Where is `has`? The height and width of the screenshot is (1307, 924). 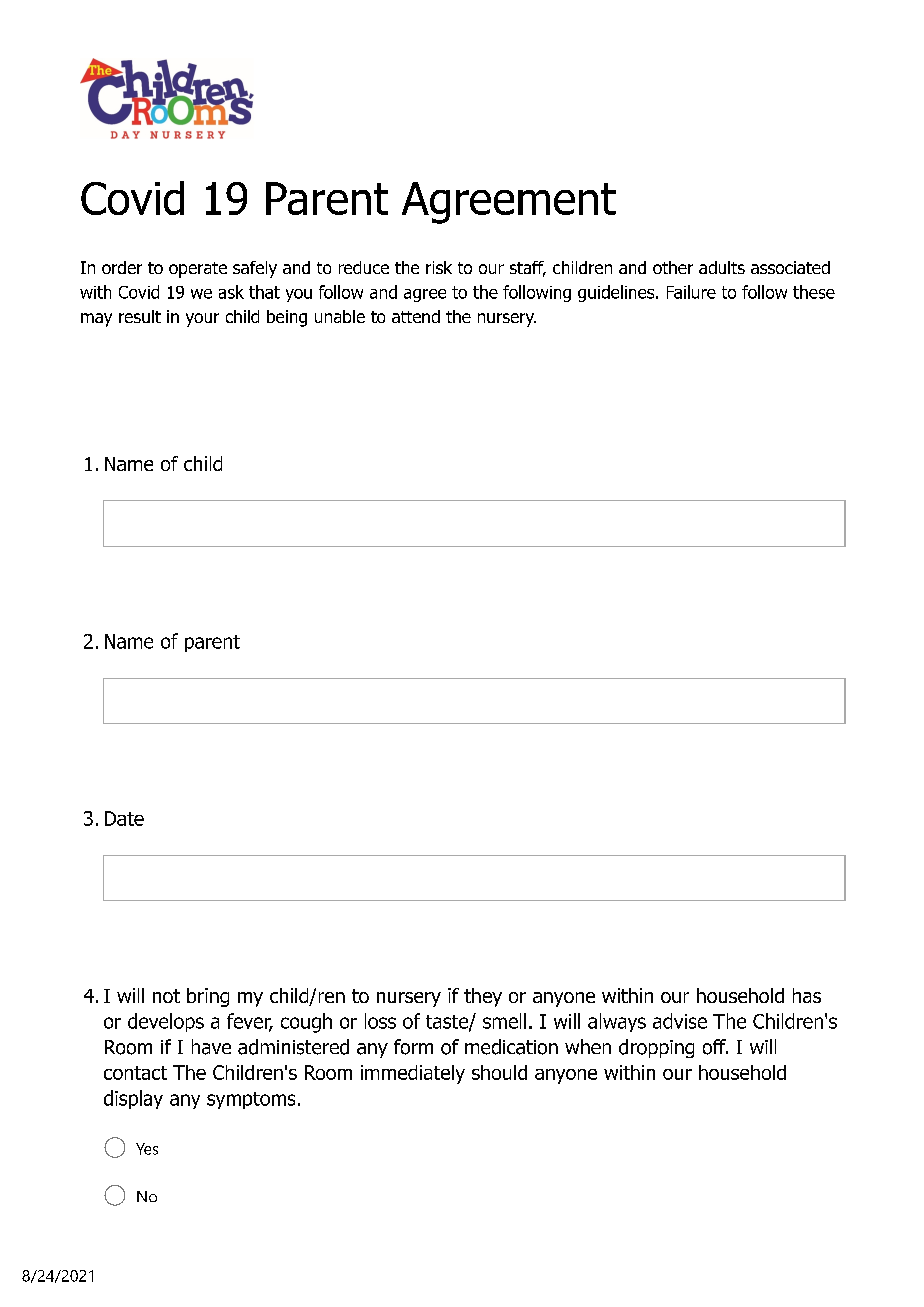 has is located at coordinates (807, 995).
